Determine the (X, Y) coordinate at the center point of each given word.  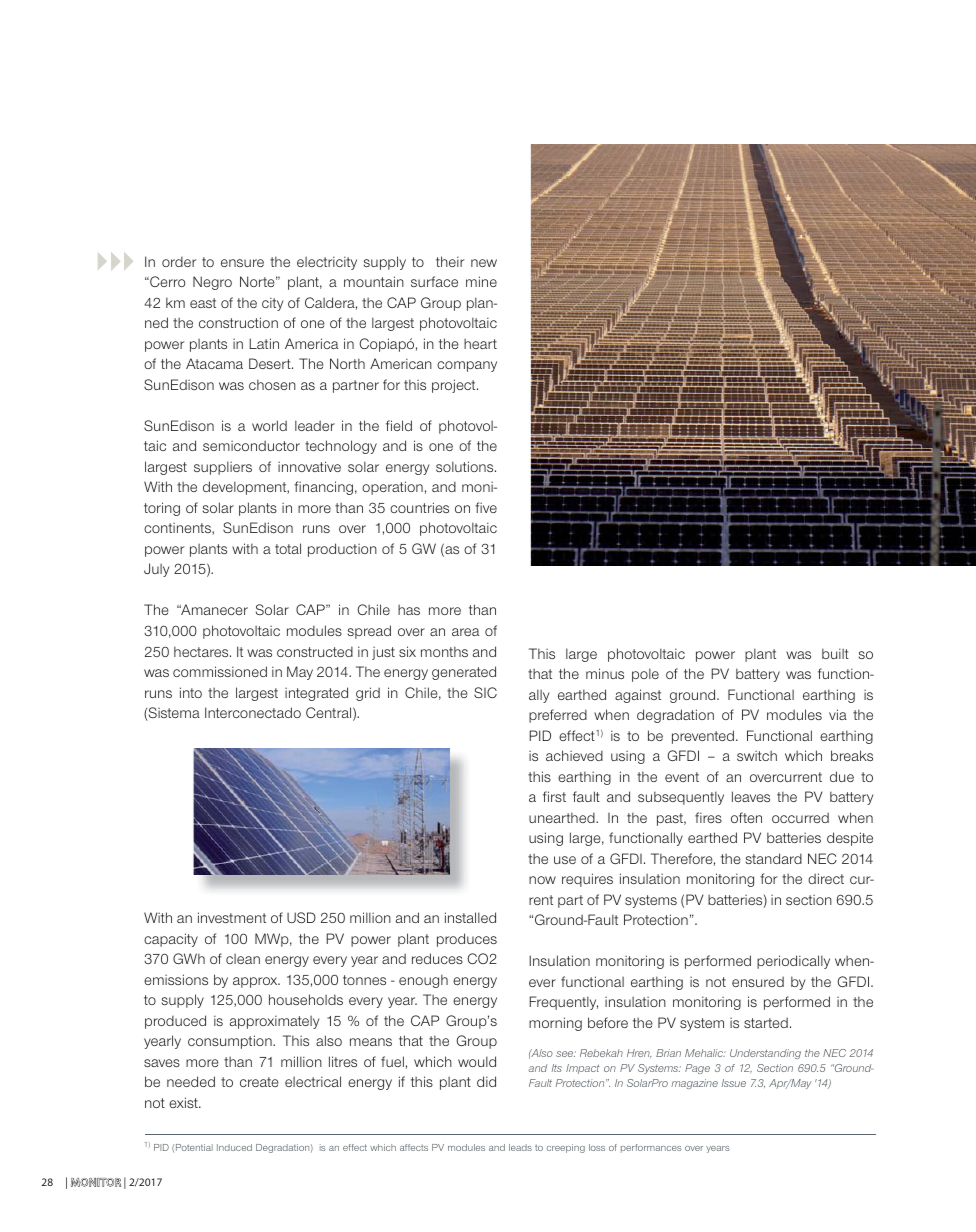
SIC (485, 692)
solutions (466, 466)
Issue (734, 1083)
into (191, 692)
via (838, 714)
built (835, 653)
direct (826, 878)
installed (470, 917)
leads (520, 1147)
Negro (212, 283)
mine (481, 281)
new (484, 263)
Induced (234, 1147)
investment (232, 917)
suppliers (223, 468)
